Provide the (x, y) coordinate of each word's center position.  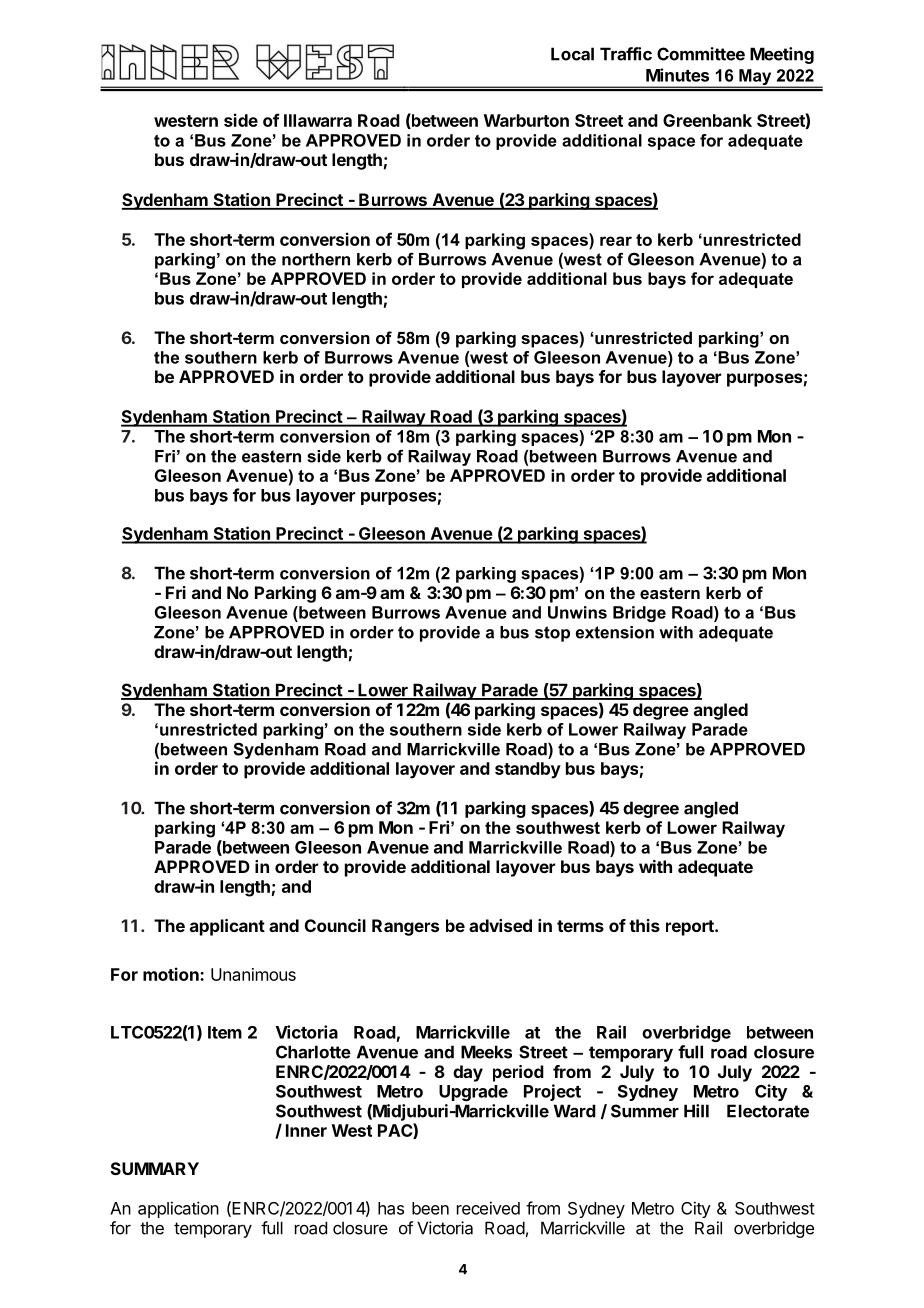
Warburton (526, 120)
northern (316, 259)
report (691, 928)
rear (616, 241)
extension (615, 632)
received (488, 1208)
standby (528, 770)
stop (552, 634)
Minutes (677, 75)
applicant (227, 927)
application (178, 1209)
